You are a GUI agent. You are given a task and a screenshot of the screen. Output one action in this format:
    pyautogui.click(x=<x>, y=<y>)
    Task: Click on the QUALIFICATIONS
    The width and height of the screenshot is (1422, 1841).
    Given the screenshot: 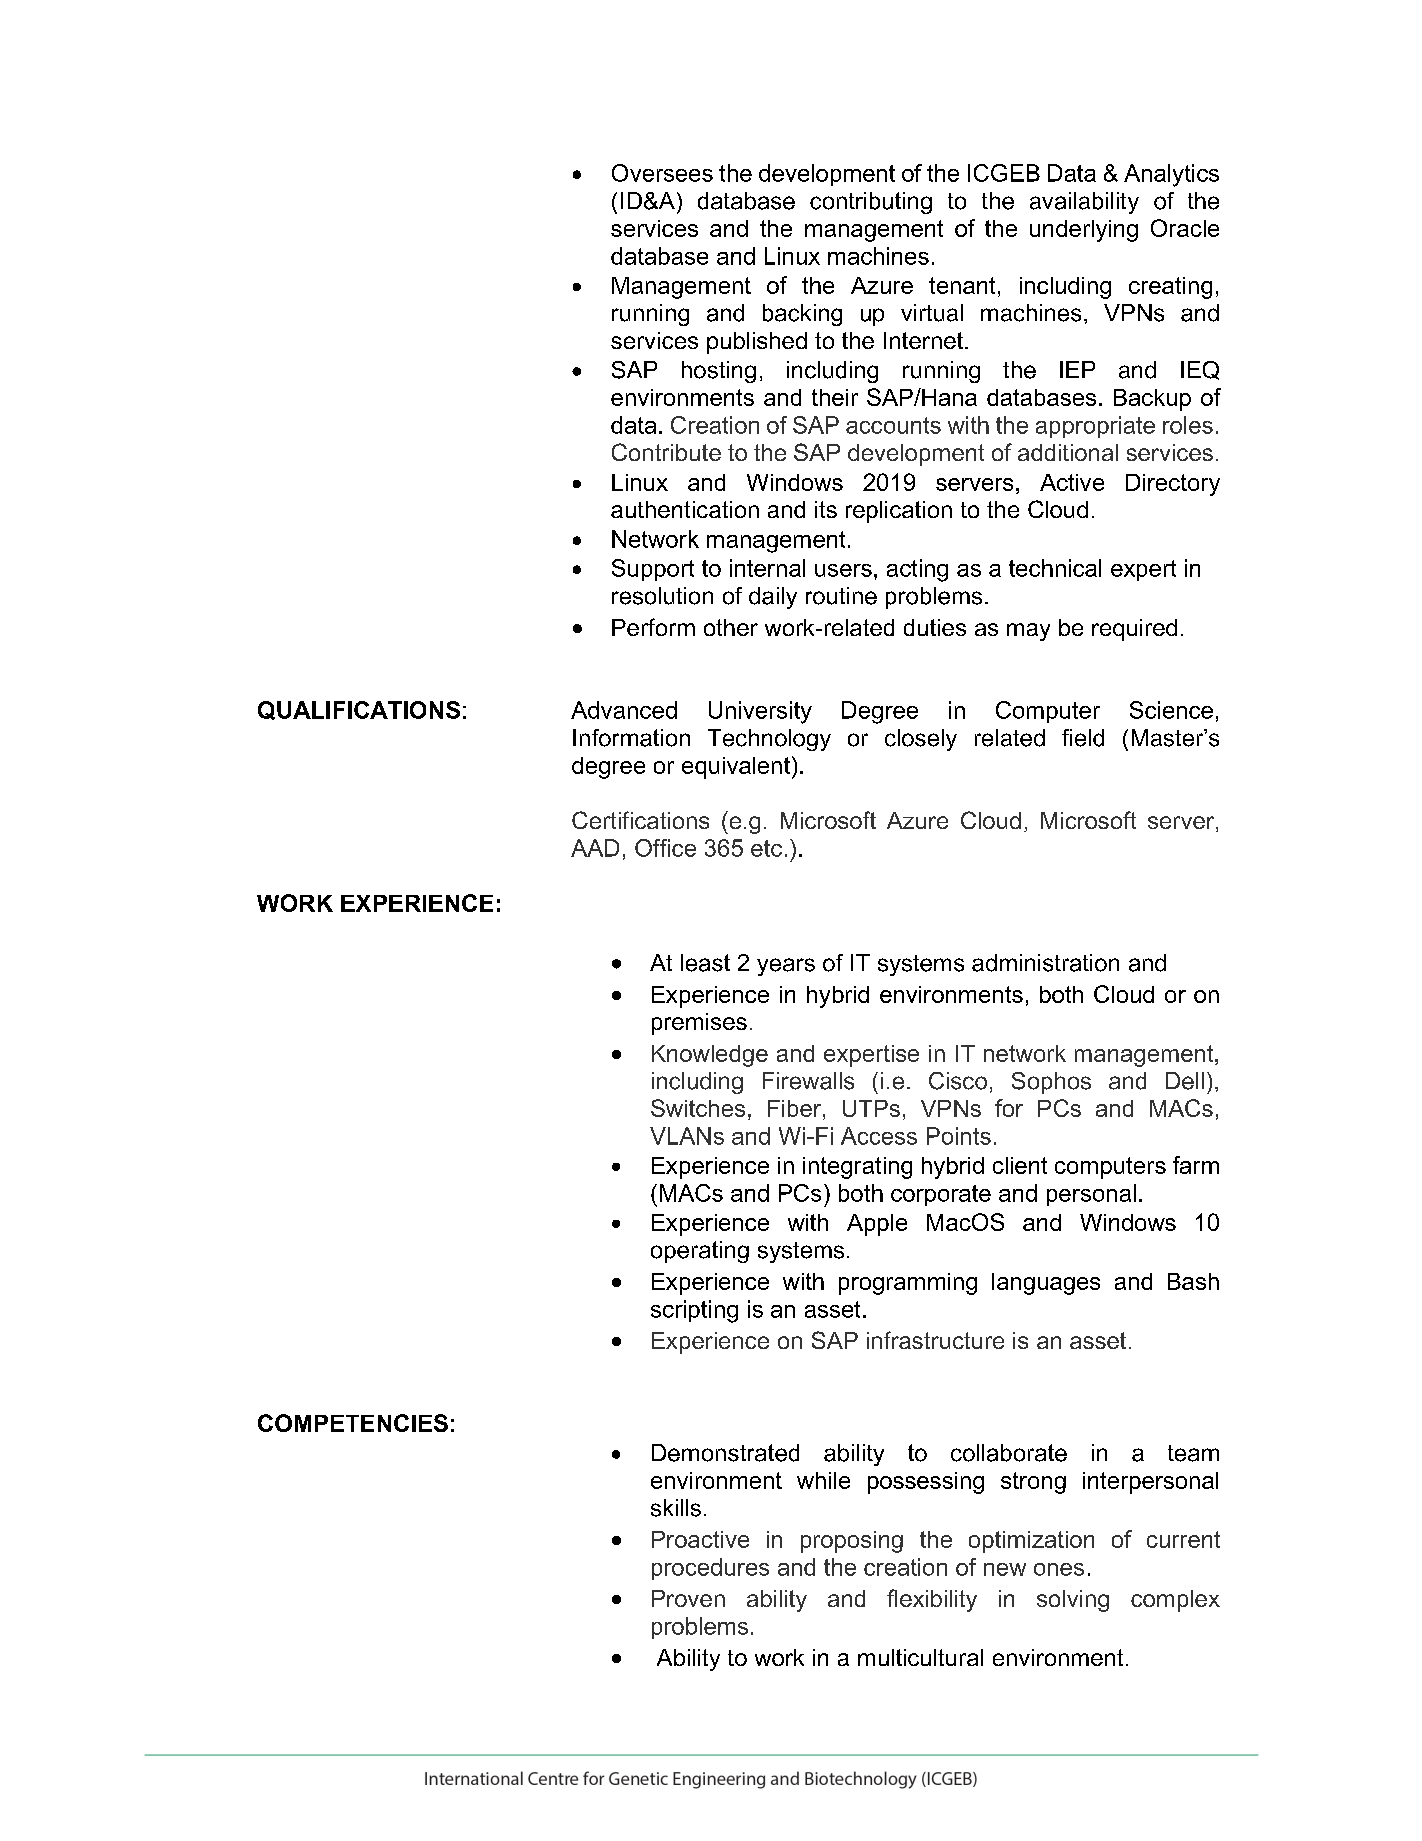 What is the action you would take?
    pyautogui.click(x=359, y=710)
